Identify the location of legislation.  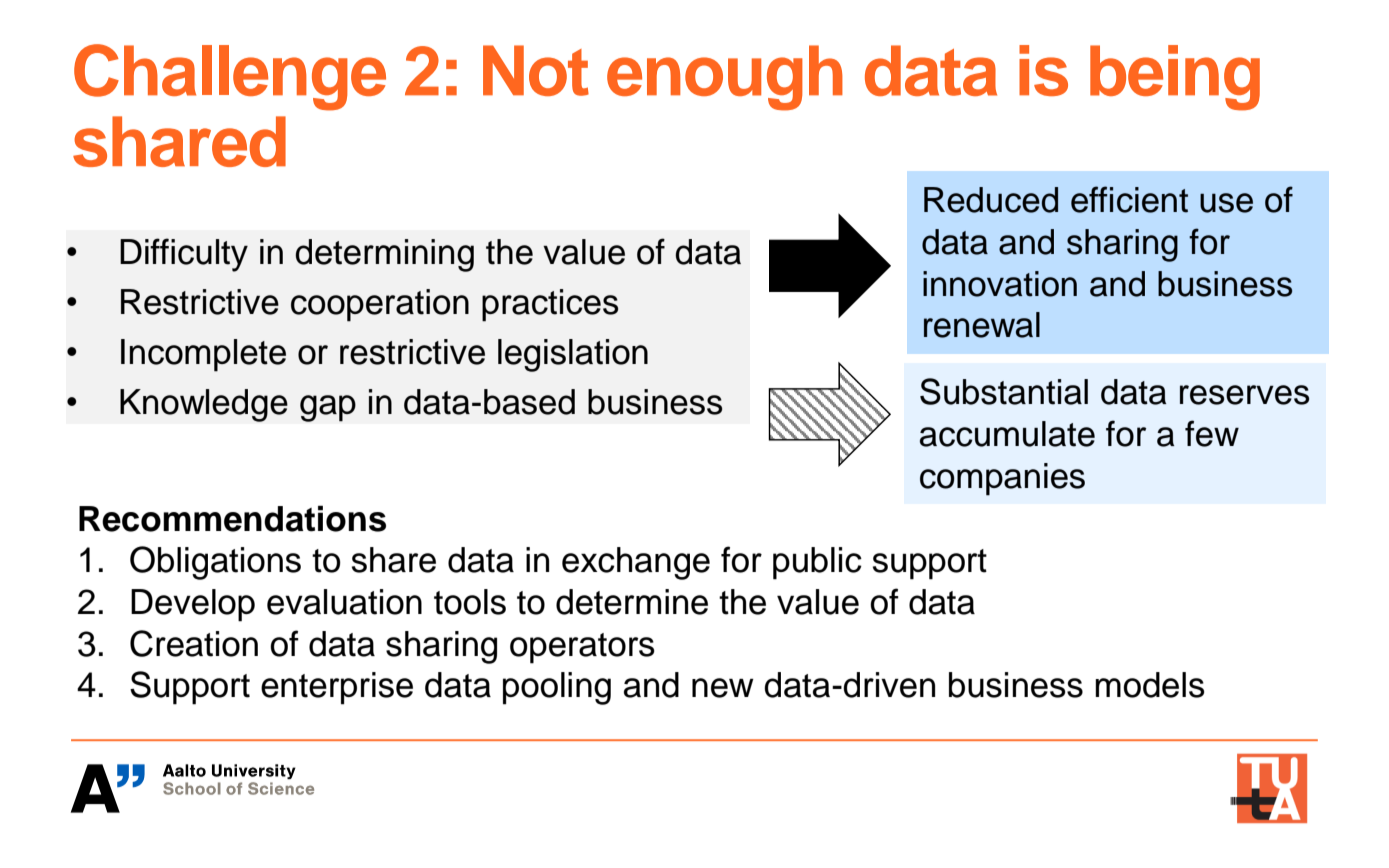
(573, 355).
